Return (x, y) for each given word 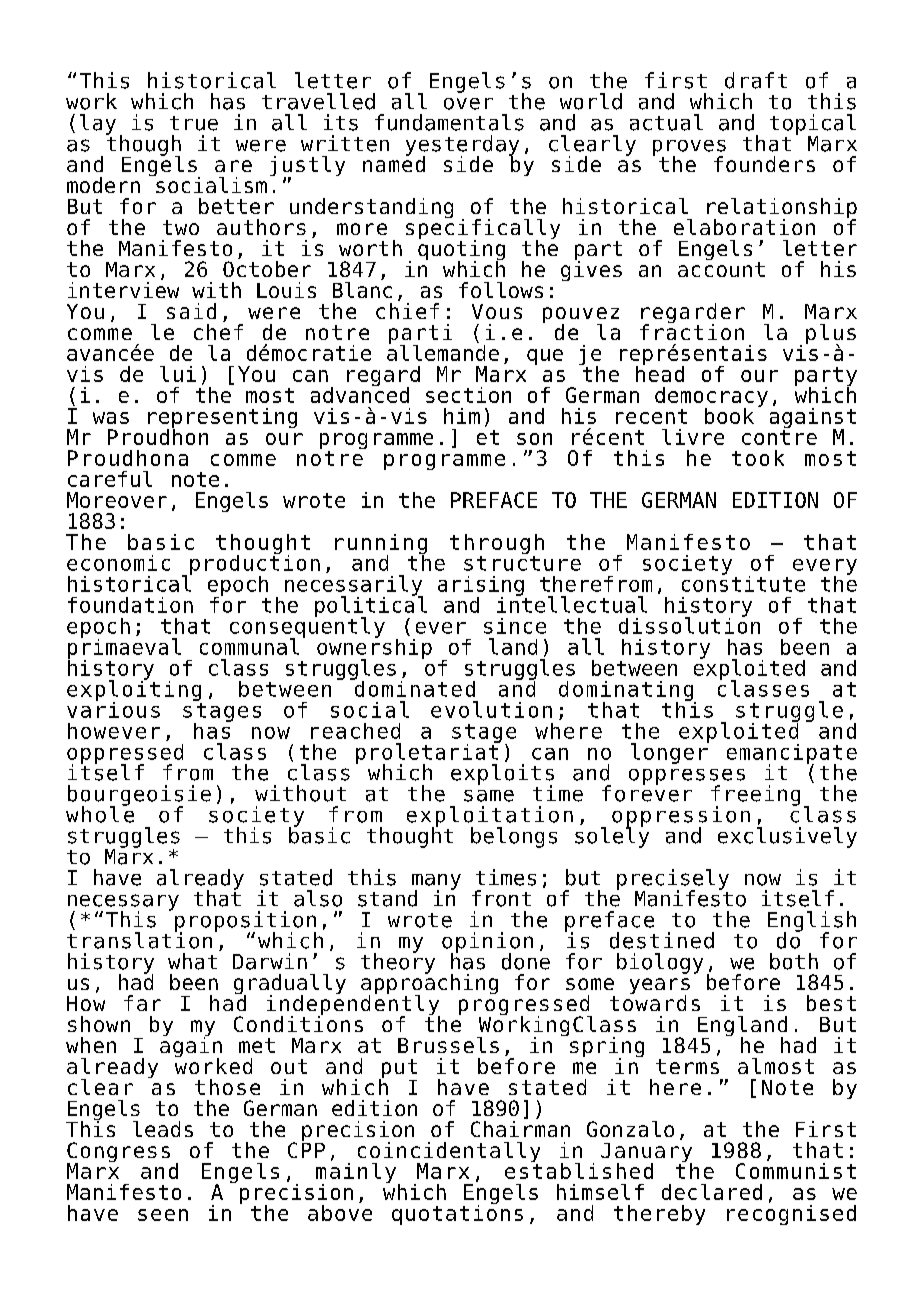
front (501, 898)
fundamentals (449, 122)
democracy (711, 398)
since (515, 626)
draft (756, 80)
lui (178, 374)
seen (163, 1215)
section (468, 395)
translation (139, 939)
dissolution (689, 624)
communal (249, 646)
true (194, 123)
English (812, 922)
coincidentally (449, 1153)
